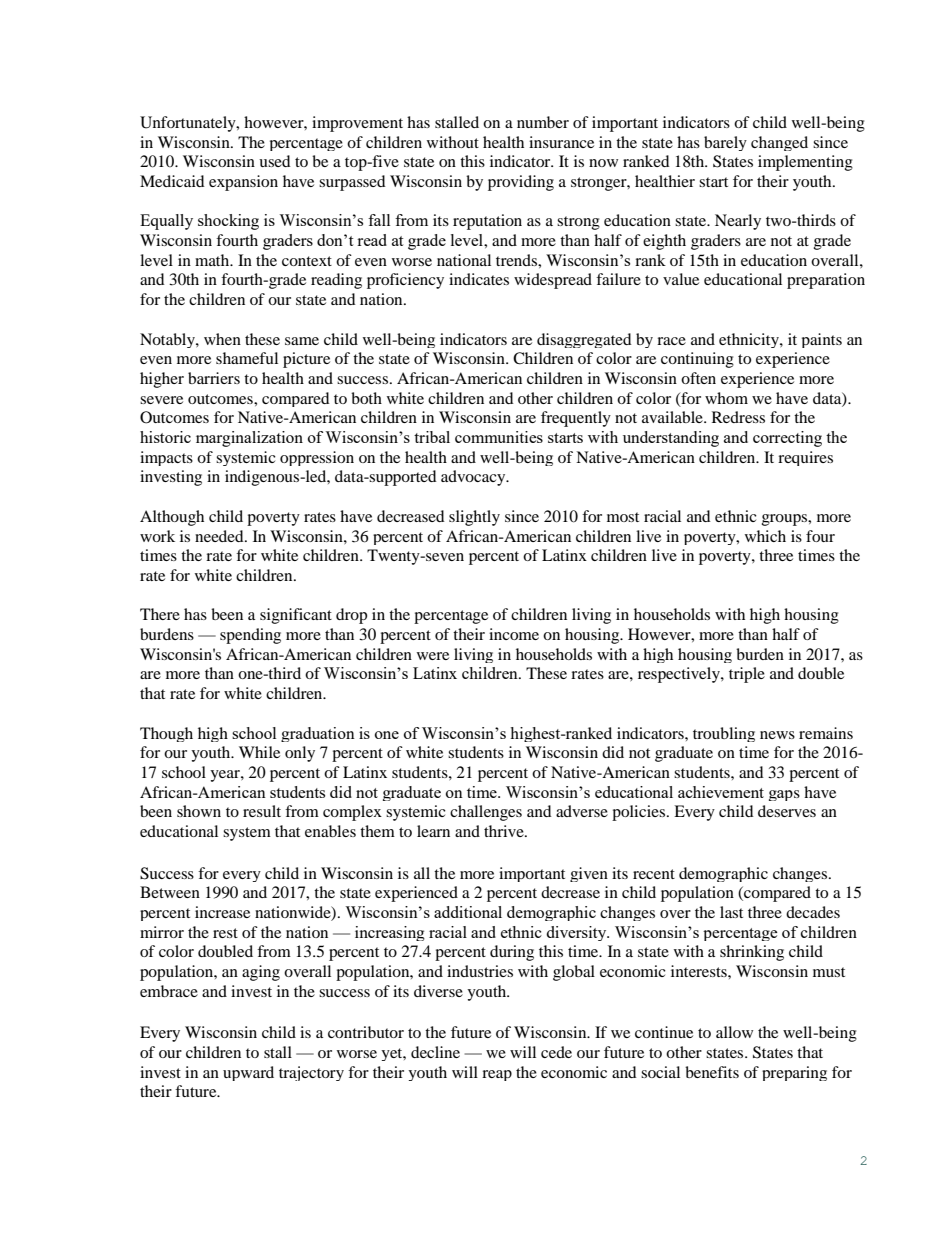 The width and height of the screenshot is (952, 1233). What do you see at coordinates (248, 1073) in the screenshot?
I see `upward` at bounding box center [248, 1073].
